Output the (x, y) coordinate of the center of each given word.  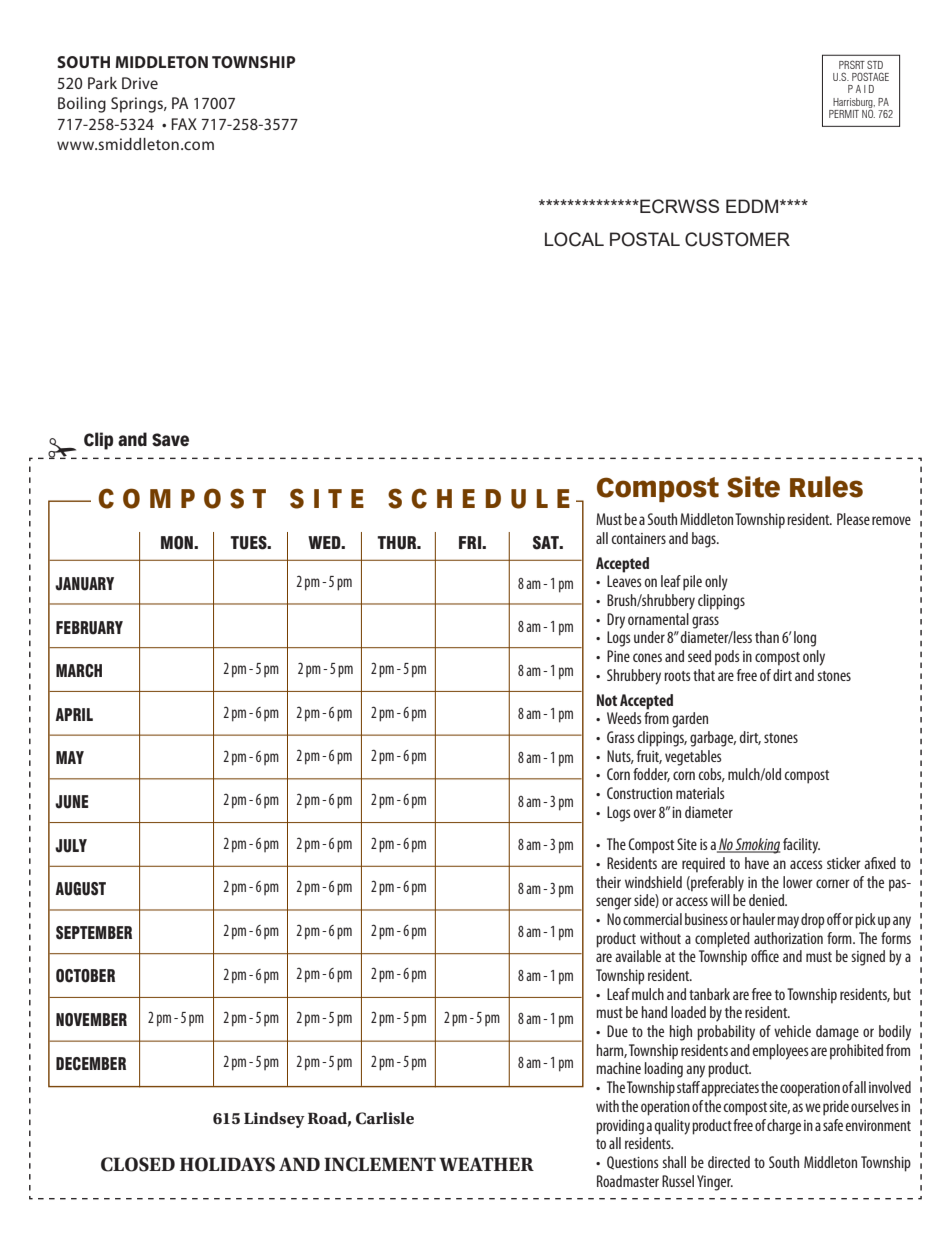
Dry (616, 621)
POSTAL (645, 239)
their (608, 882)
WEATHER (486, 1164)
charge (784, 1127)
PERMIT (844, 114)
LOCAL (574, 239)
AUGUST (80, 889)
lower (798, 882)
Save (170, 440)
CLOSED (138, 1164)
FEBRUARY (89, 628)
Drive (140, 83)
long (805, 639)
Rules (826, 487)
